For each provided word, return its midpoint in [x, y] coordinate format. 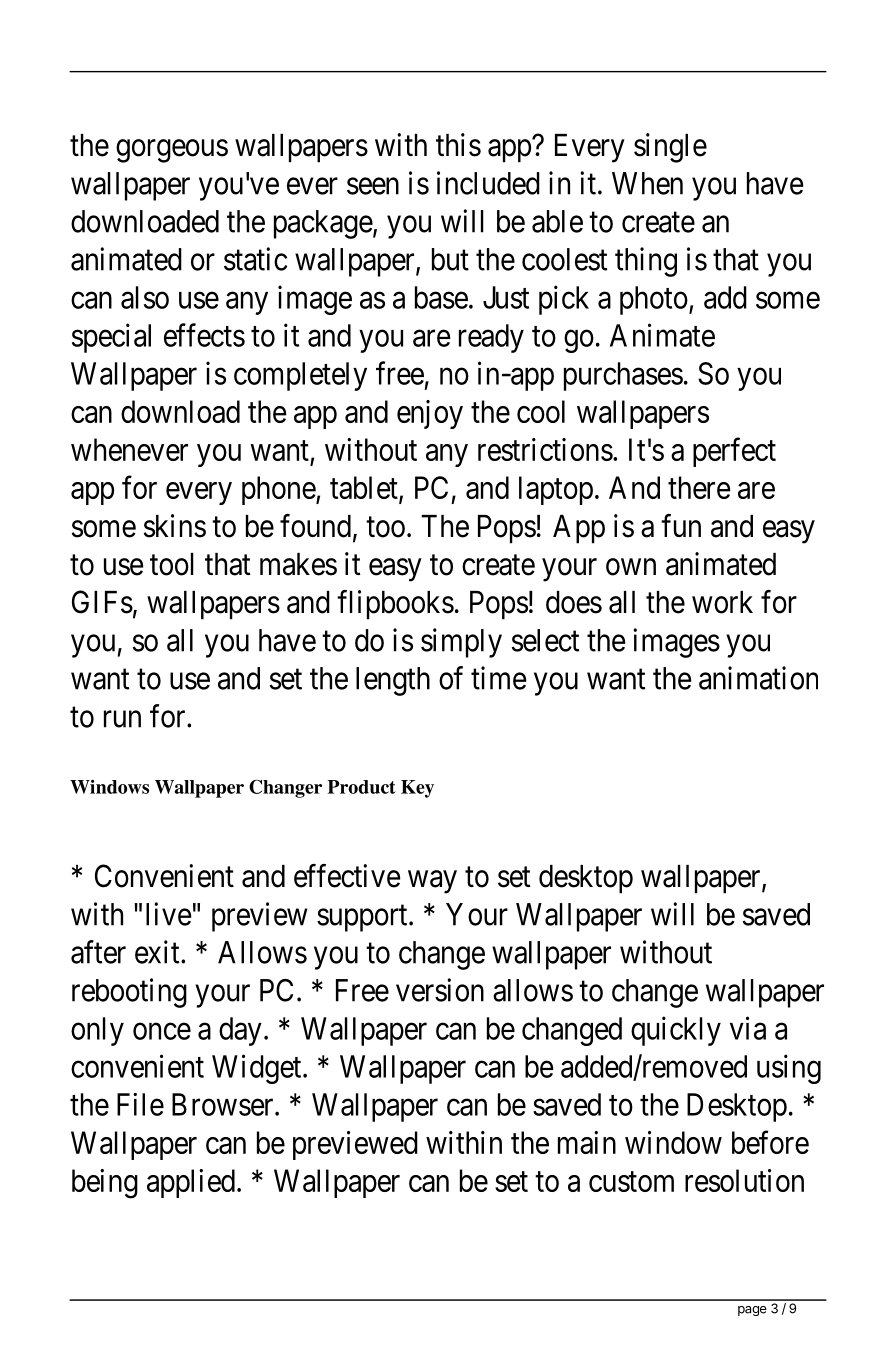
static [255, 259]
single [670, 148]
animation [758, 678]
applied [191, 1183]
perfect [734, 452]
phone [279, 490]
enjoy [430, 414]
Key [417, 789]
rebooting [129, 993]
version [440, 990]
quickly [676, 1031]
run [122, 719]
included [488, 183]
